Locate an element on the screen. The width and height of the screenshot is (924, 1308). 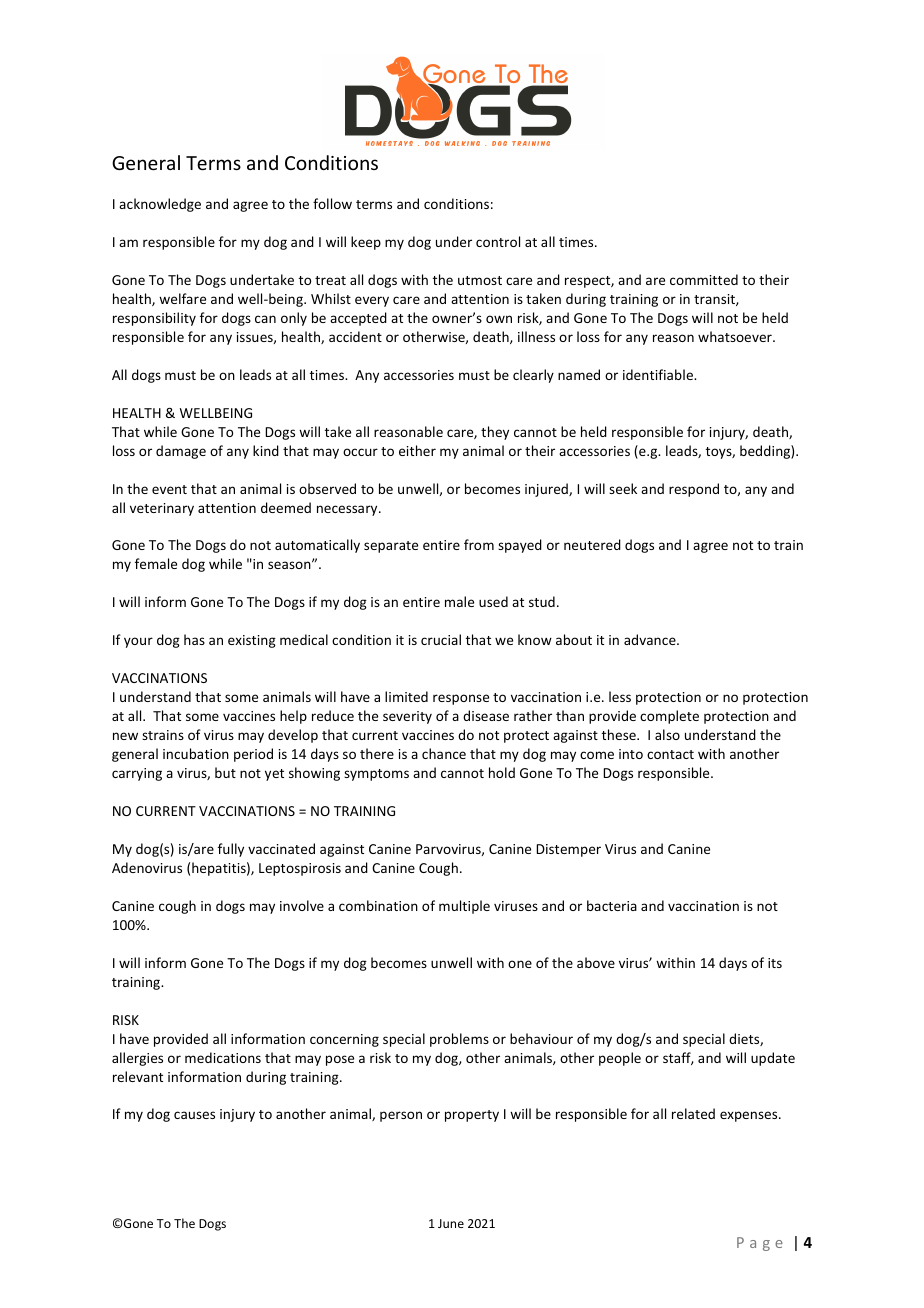
committed is located at coordinates (704, 279).
